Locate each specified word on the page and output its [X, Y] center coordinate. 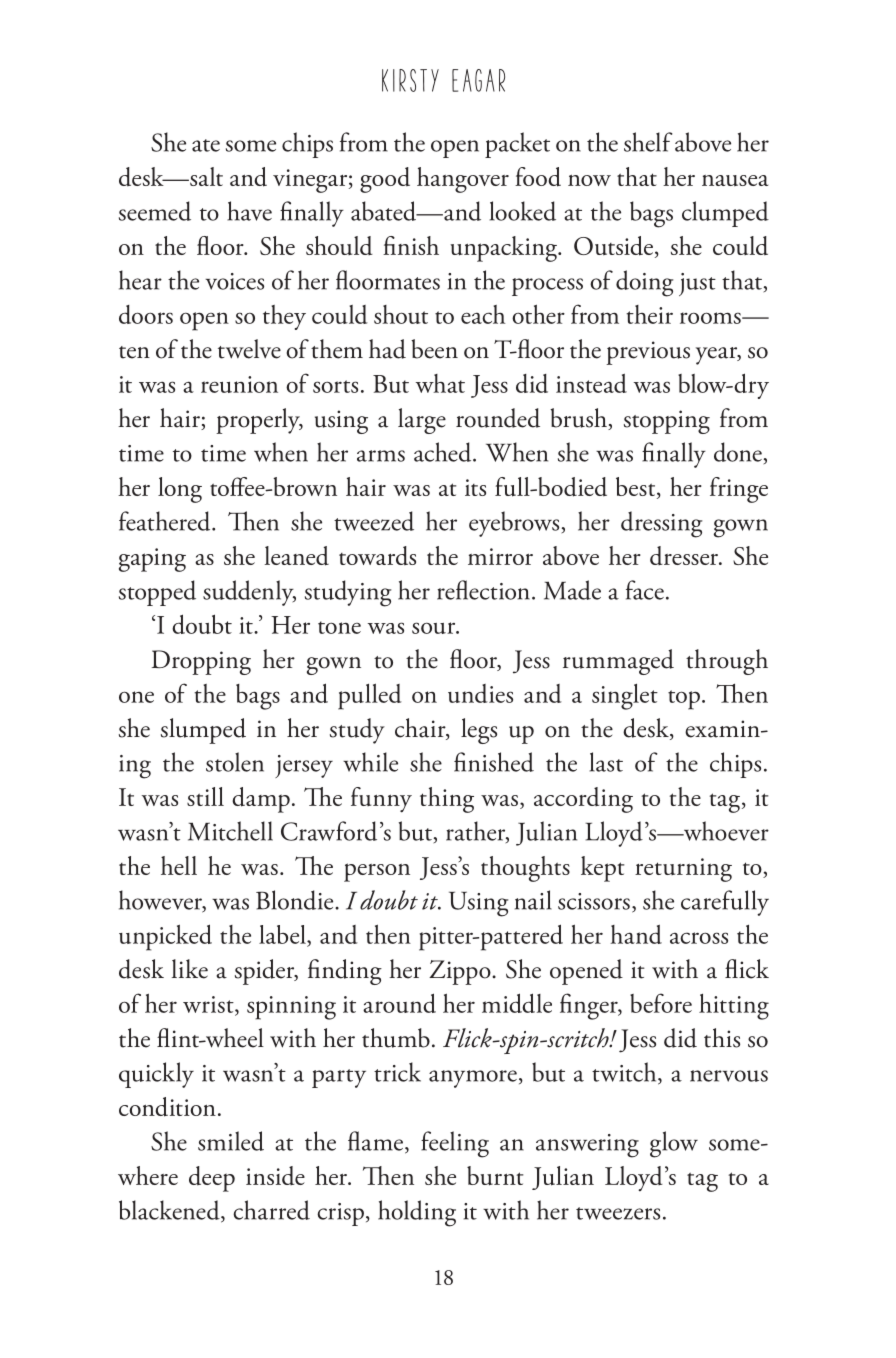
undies [480, 693]
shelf [648, 142]
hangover [463, 180]
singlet [625, 697]
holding [417, 1213]
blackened [170, 1211]
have [249, 211]
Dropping [201, 662]
